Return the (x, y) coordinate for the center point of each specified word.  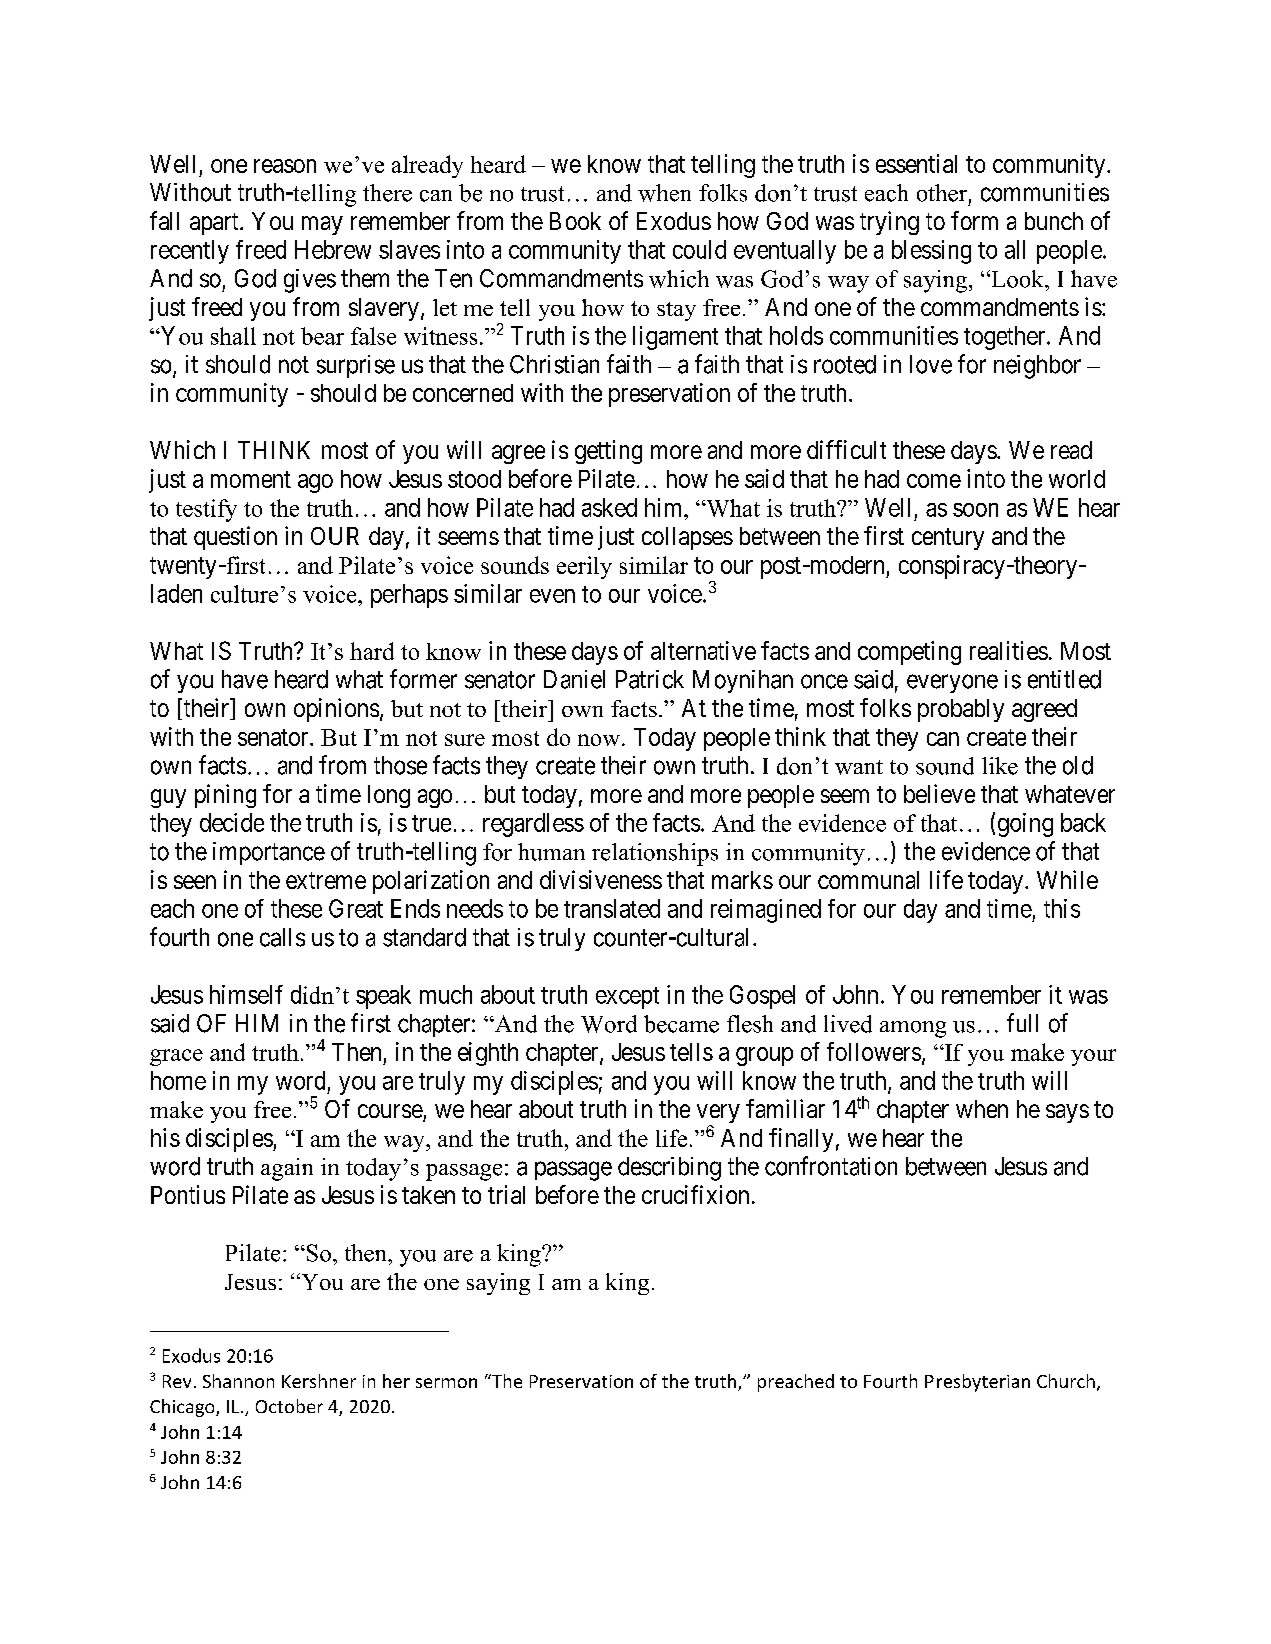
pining (225, 796)
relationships (655, 854)
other (942, 193)
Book (575, 221)
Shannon (238, 1381)
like (1000, 766)
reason (285, 166)
